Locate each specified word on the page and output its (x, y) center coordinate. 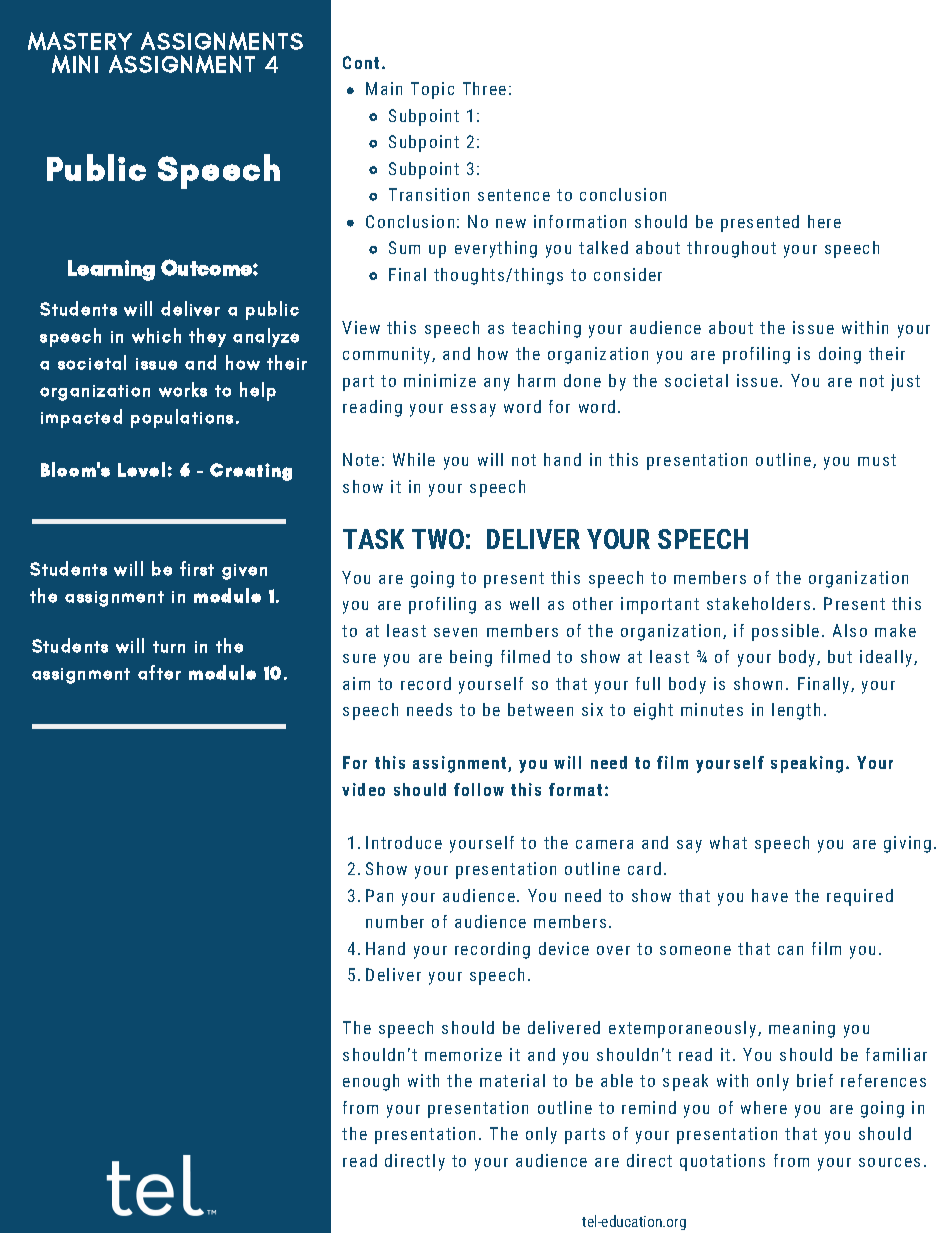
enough (371, 1082)
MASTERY (80, 41)
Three (484, 88)
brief (815, 1080)
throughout (731, 249)
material (512, 1080)
